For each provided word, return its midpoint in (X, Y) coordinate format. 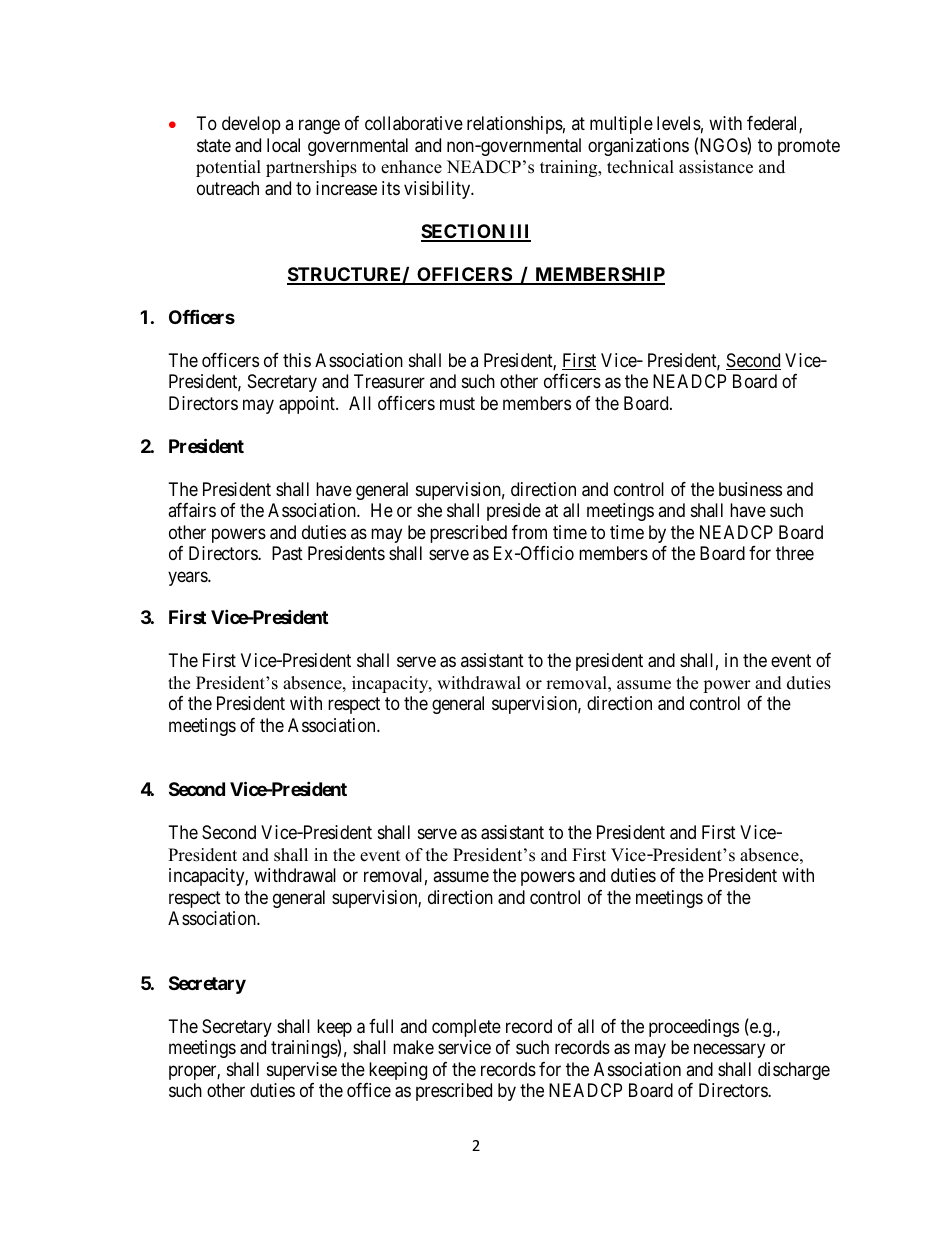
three (795, 553)
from (529, 532)
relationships (515, 125)
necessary (729, 1051)
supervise (302, 1071)
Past (287, 553)
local (283, 145)
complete (466, 1028)
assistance (716, 167)
